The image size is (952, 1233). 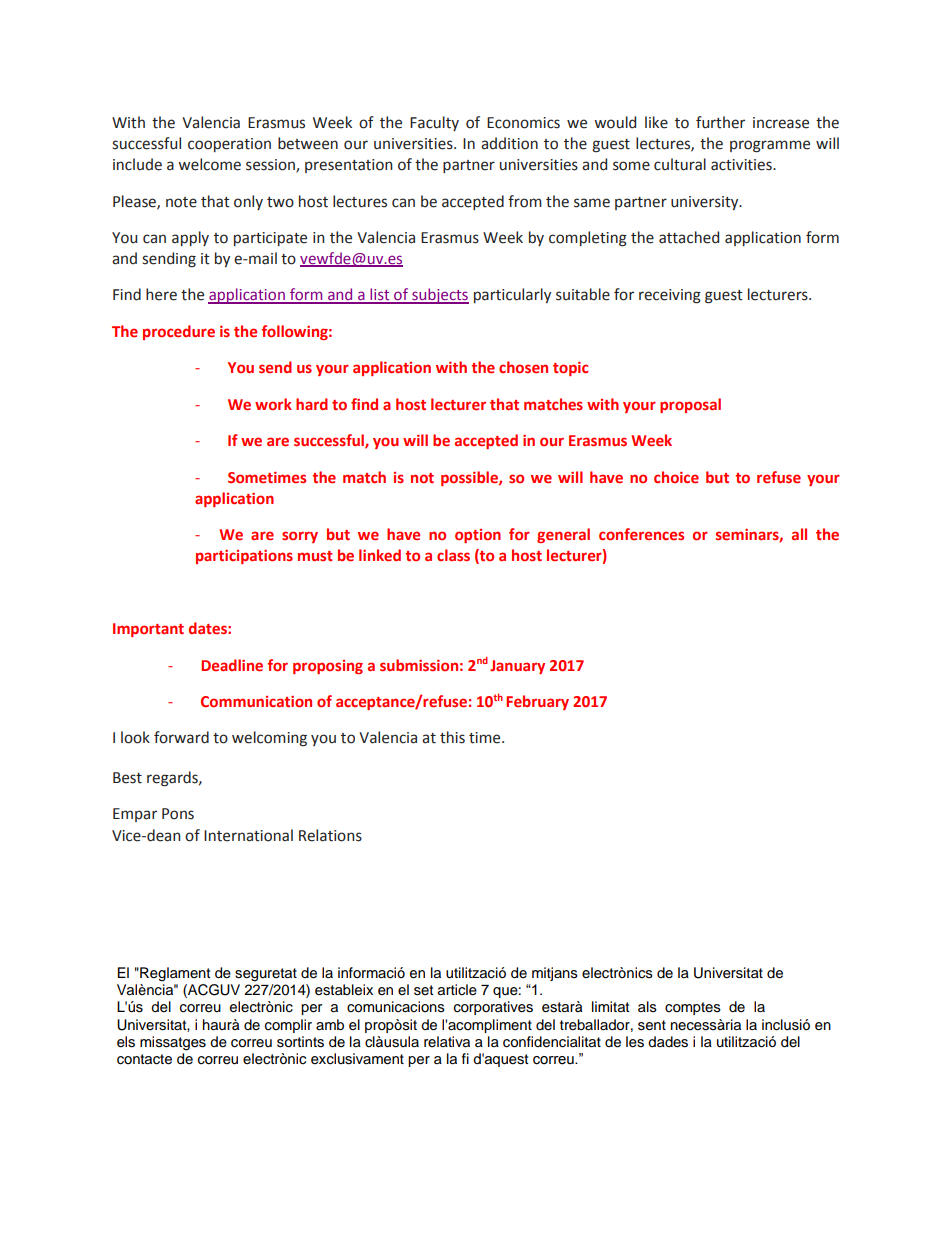 What do you see at coordinates (434, 123) in the screenshot?
I see `Faculty` at bounding box center [434, 123].
